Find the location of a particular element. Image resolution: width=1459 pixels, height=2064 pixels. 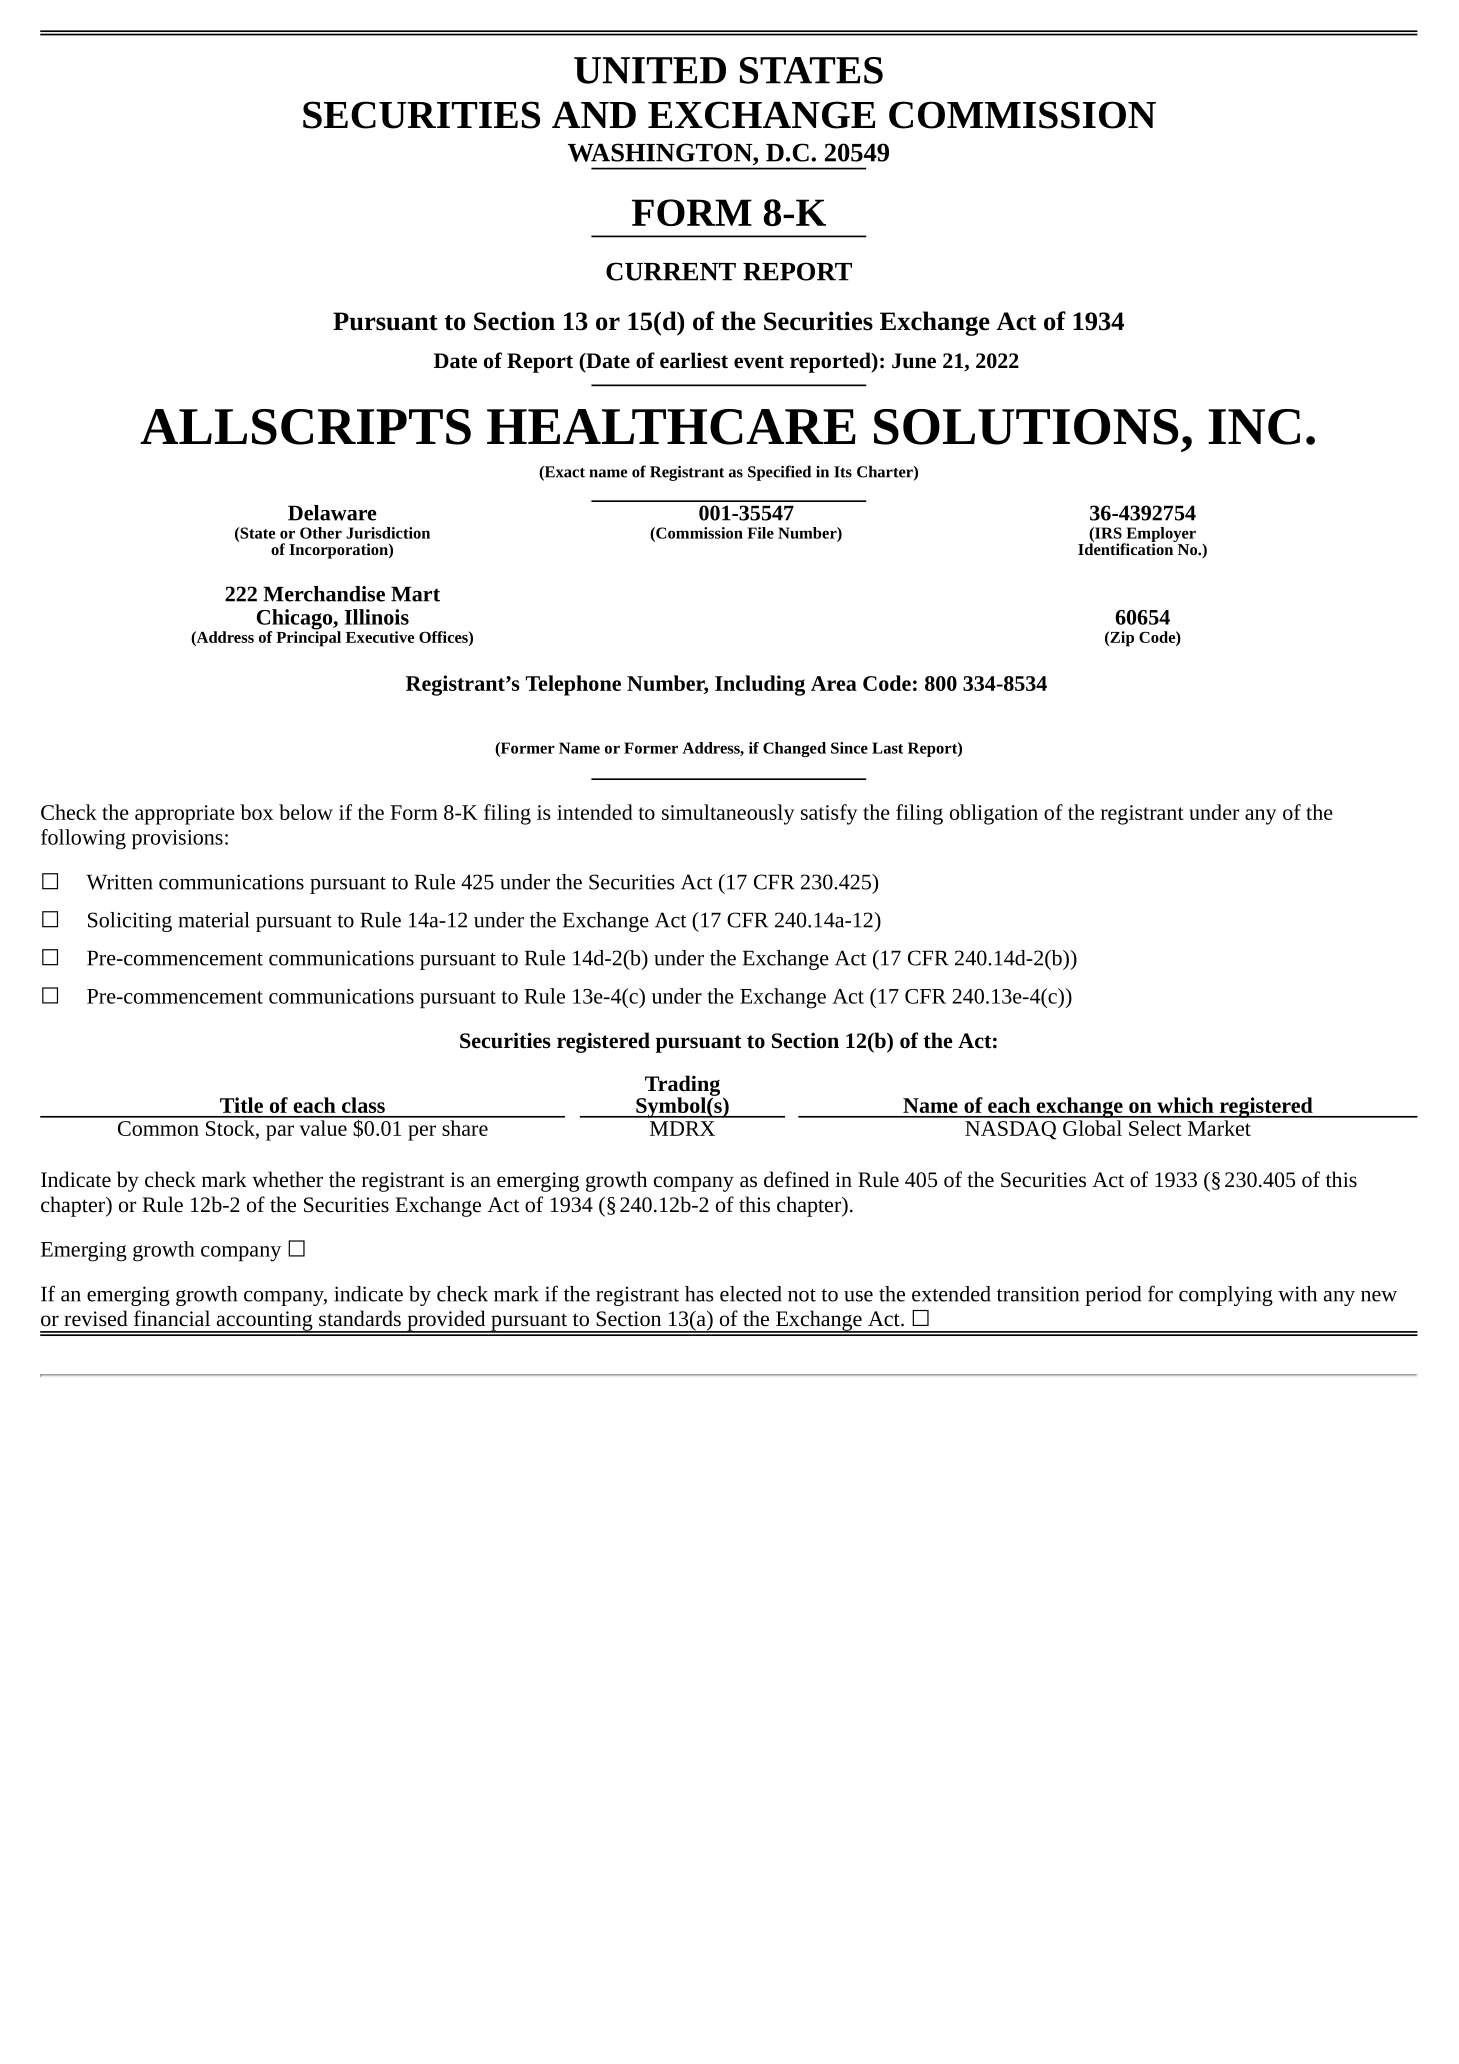

CURRENT is located at coordinates (671, 271).
